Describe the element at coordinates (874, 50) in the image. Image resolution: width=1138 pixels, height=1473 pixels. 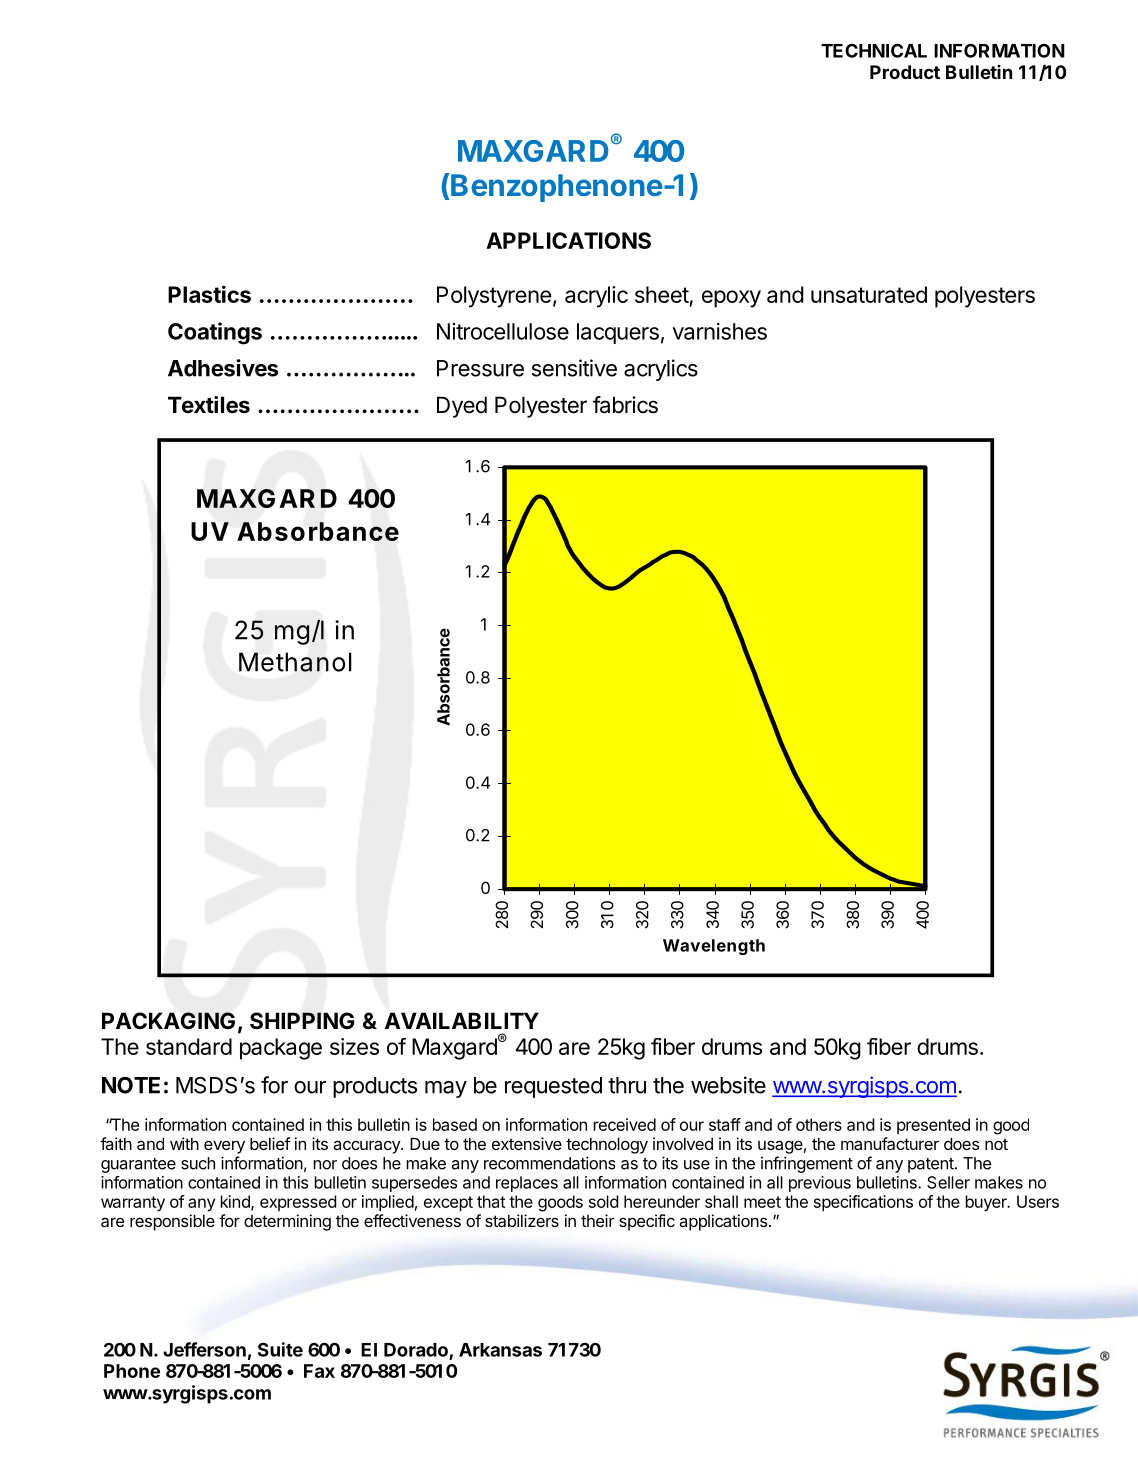
I see `TECHNICAL` at that location.
